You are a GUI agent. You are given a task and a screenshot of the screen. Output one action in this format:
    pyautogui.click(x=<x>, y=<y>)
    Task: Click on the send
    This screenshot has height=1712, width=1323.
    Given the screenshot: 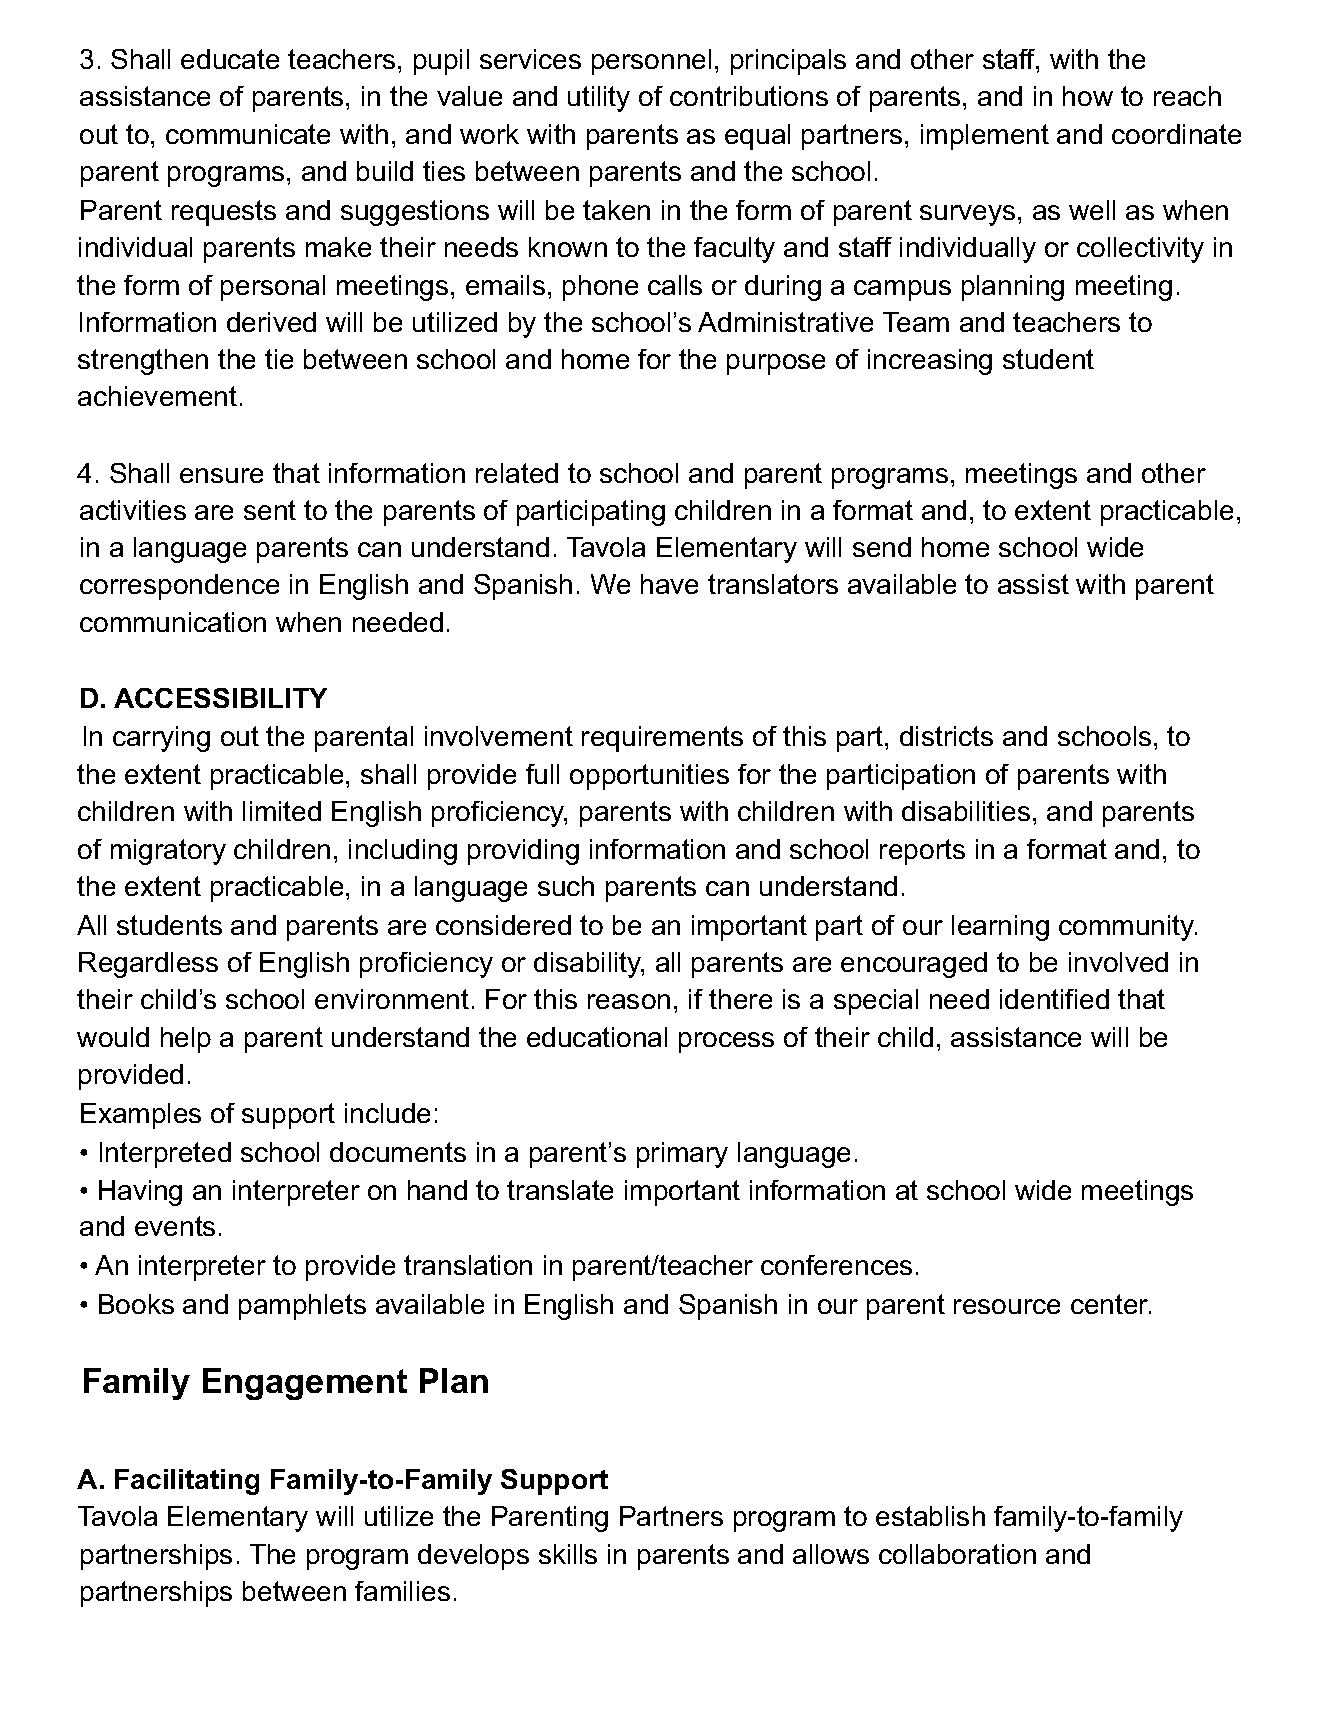 What is the action you would take?
    pyautogui.click(x=882, y=547)
